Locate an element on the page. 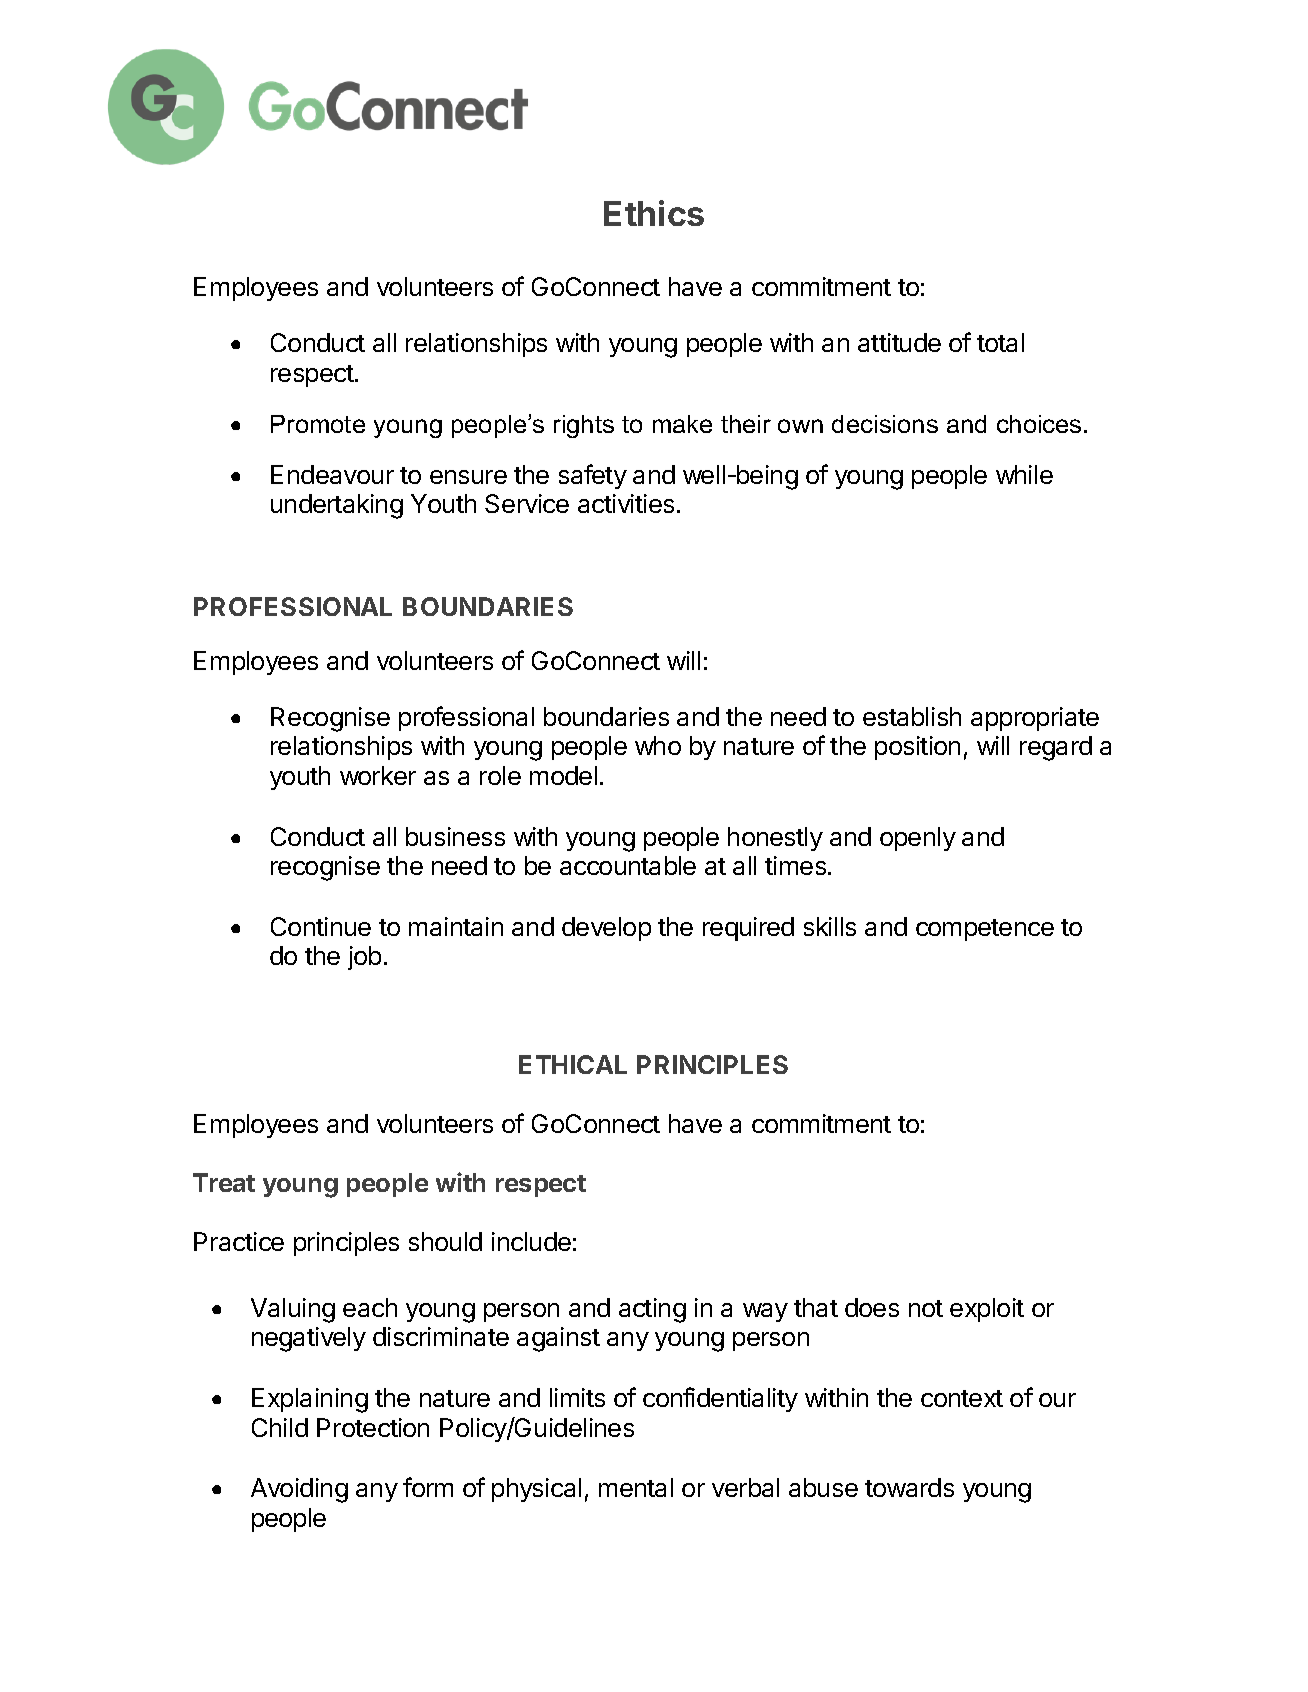  position is located at coordinates (917, 748).
